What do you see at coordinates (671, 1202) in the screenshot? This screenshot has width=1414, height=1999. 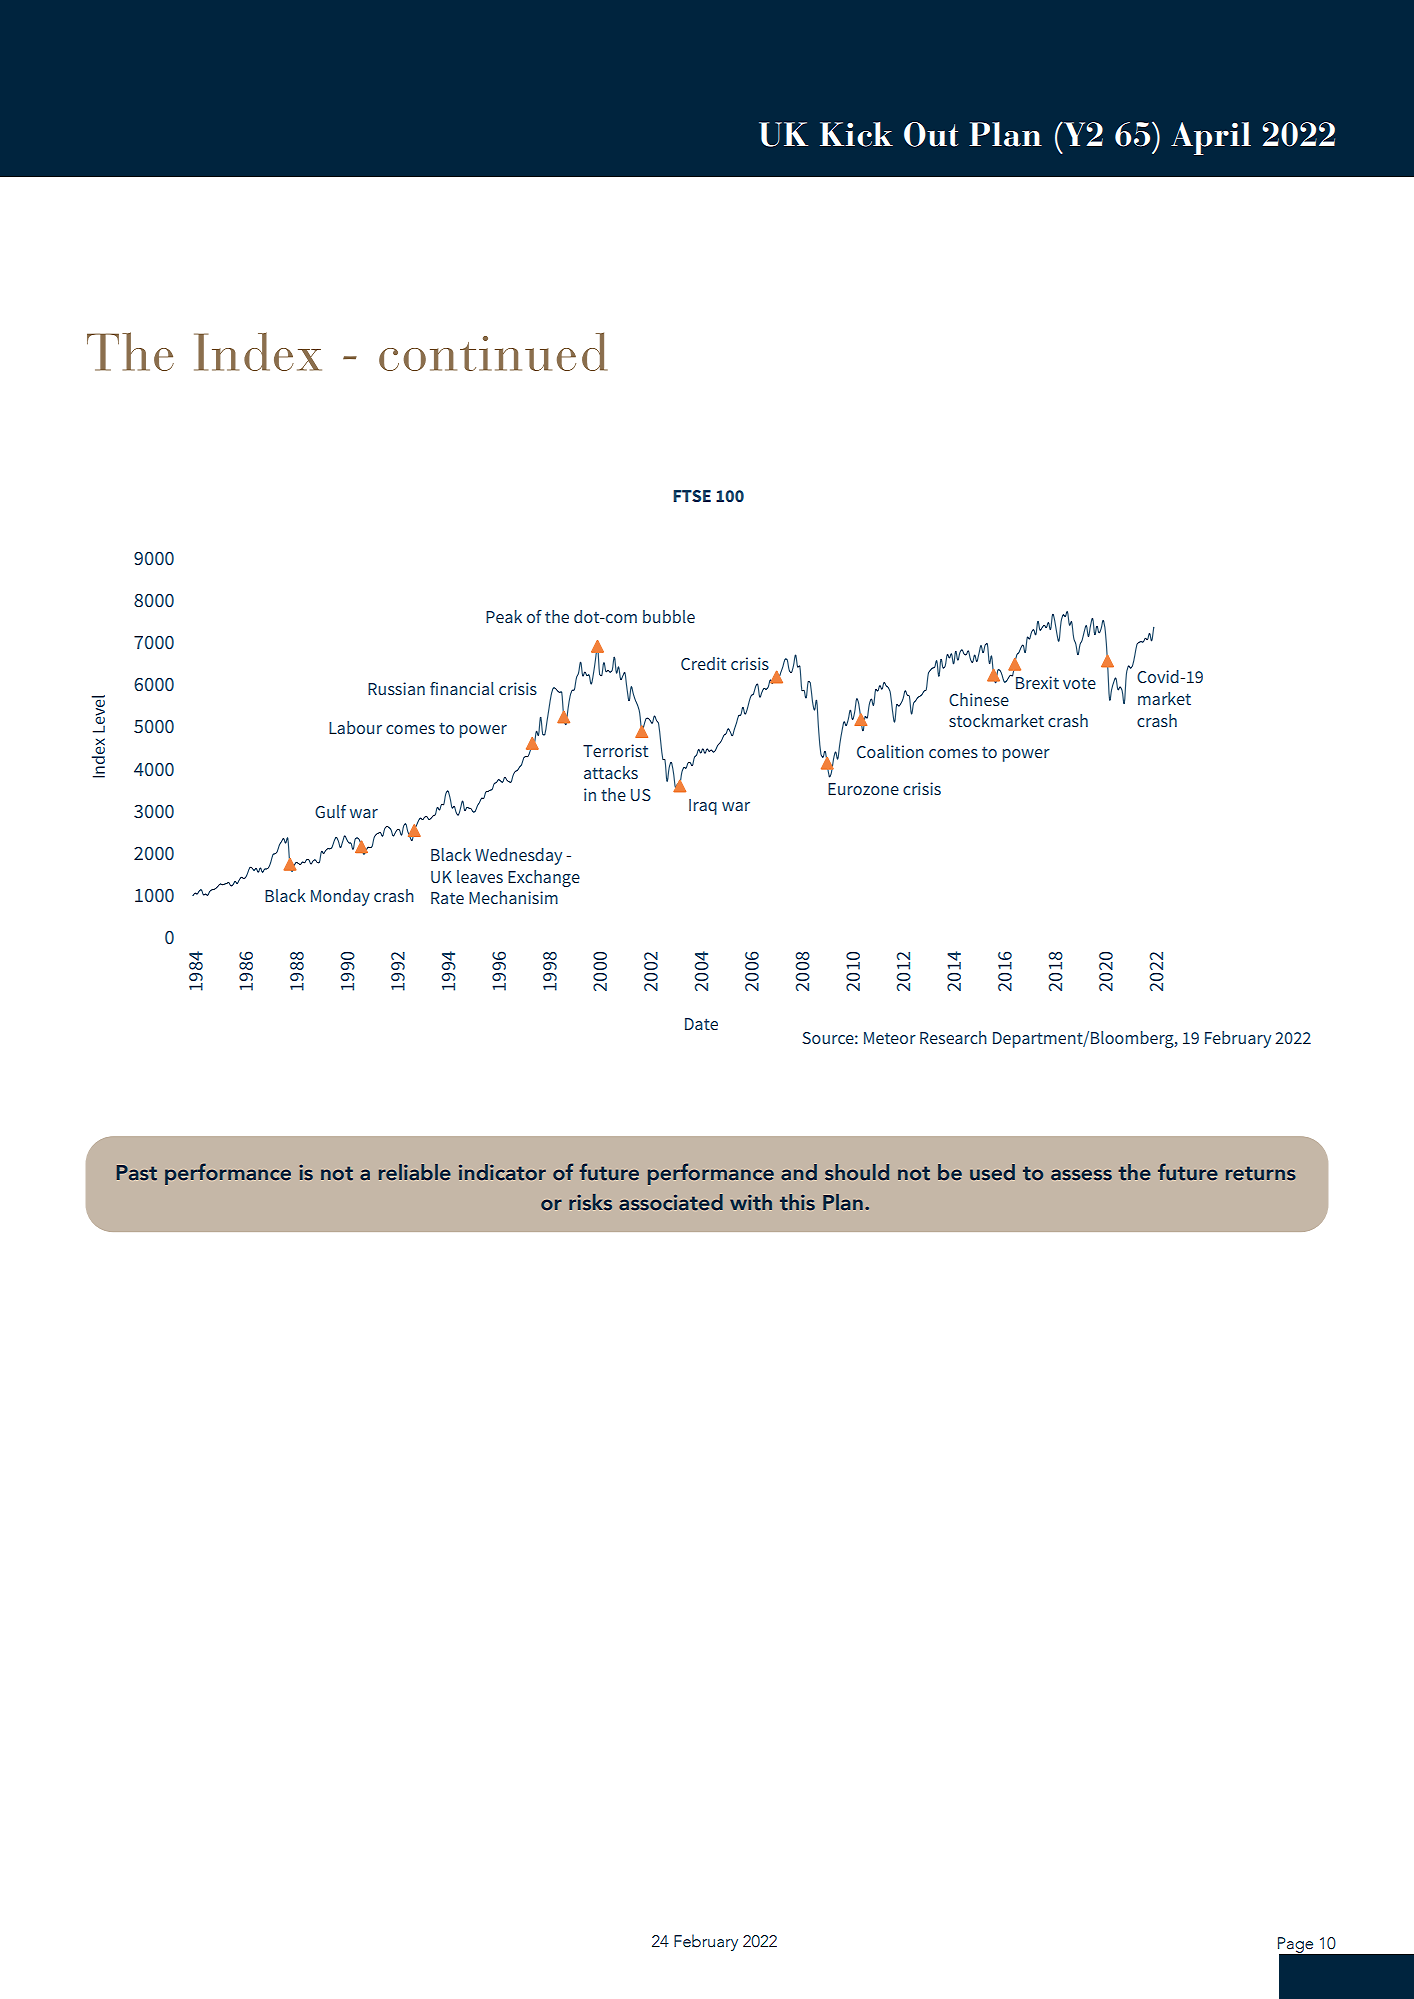 I see `associated` at bounding box center [671, 1202].
